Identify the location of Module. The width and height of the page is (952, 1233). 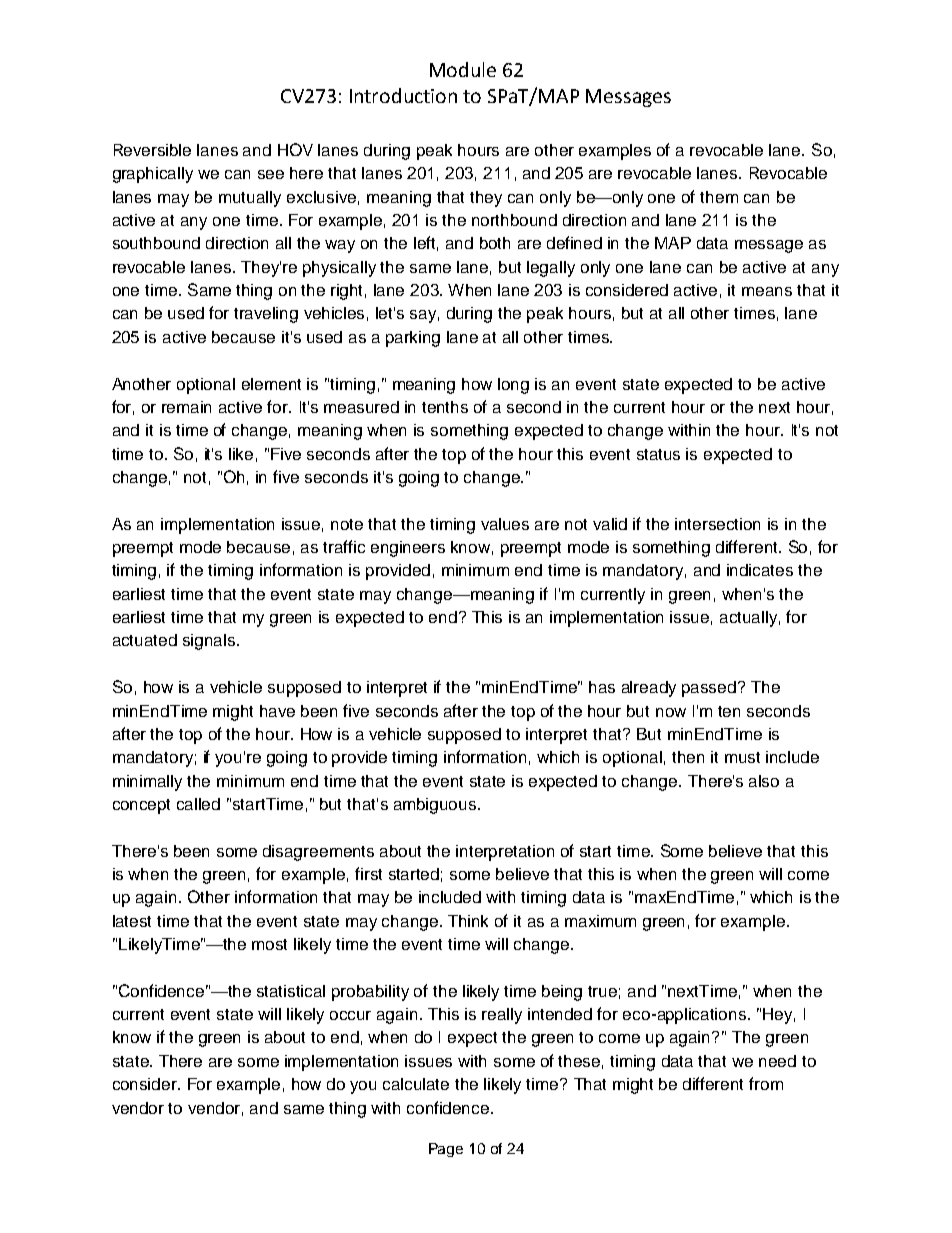
(463, 69).
